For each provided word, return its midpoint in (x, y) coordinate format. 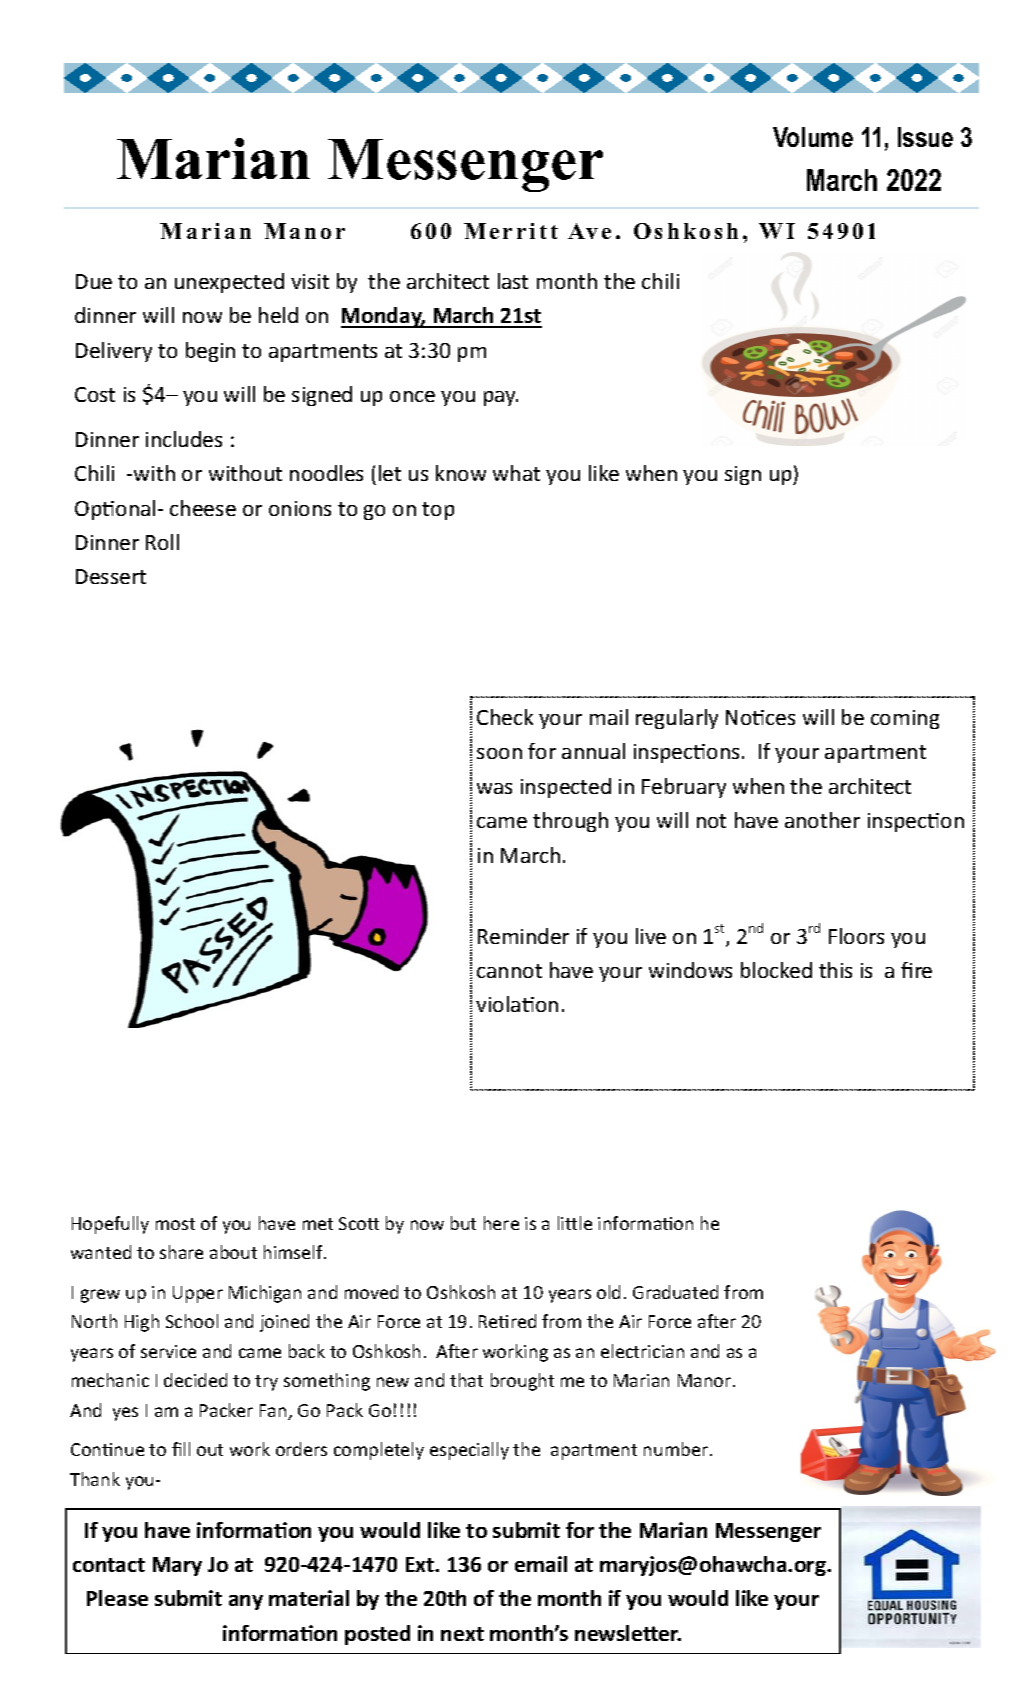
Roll (162, 542)
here (501, 1223)
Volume (813, 137)
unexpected (229, 283)
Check (505, 717)
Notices (760, 717)
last (513, 281)
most (175, 1224)
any (246, 1602)
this (835, 970)
